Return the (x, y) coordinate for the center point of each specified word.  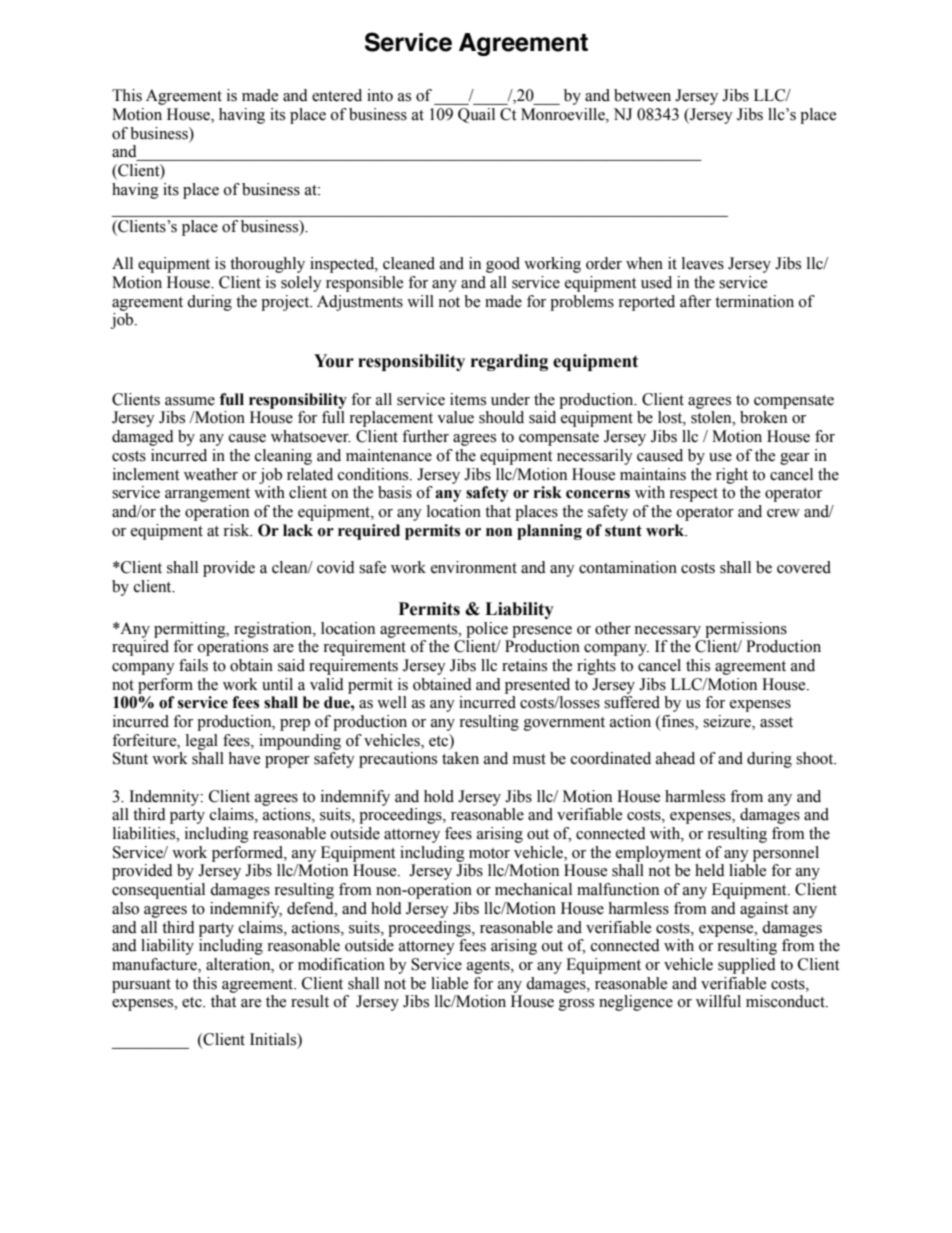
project (286, 303)
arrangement (207, 495)
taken (460, 758)
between (642, 95)
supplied (747, 966)
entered (337, 95)
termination (754, 301)
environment (474, 567)
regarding (509, 362)
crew (783, 513)
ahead (675, 758)
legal (202, 742)
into (380, 95)
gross (576, 1005)
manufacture (155, 965)
